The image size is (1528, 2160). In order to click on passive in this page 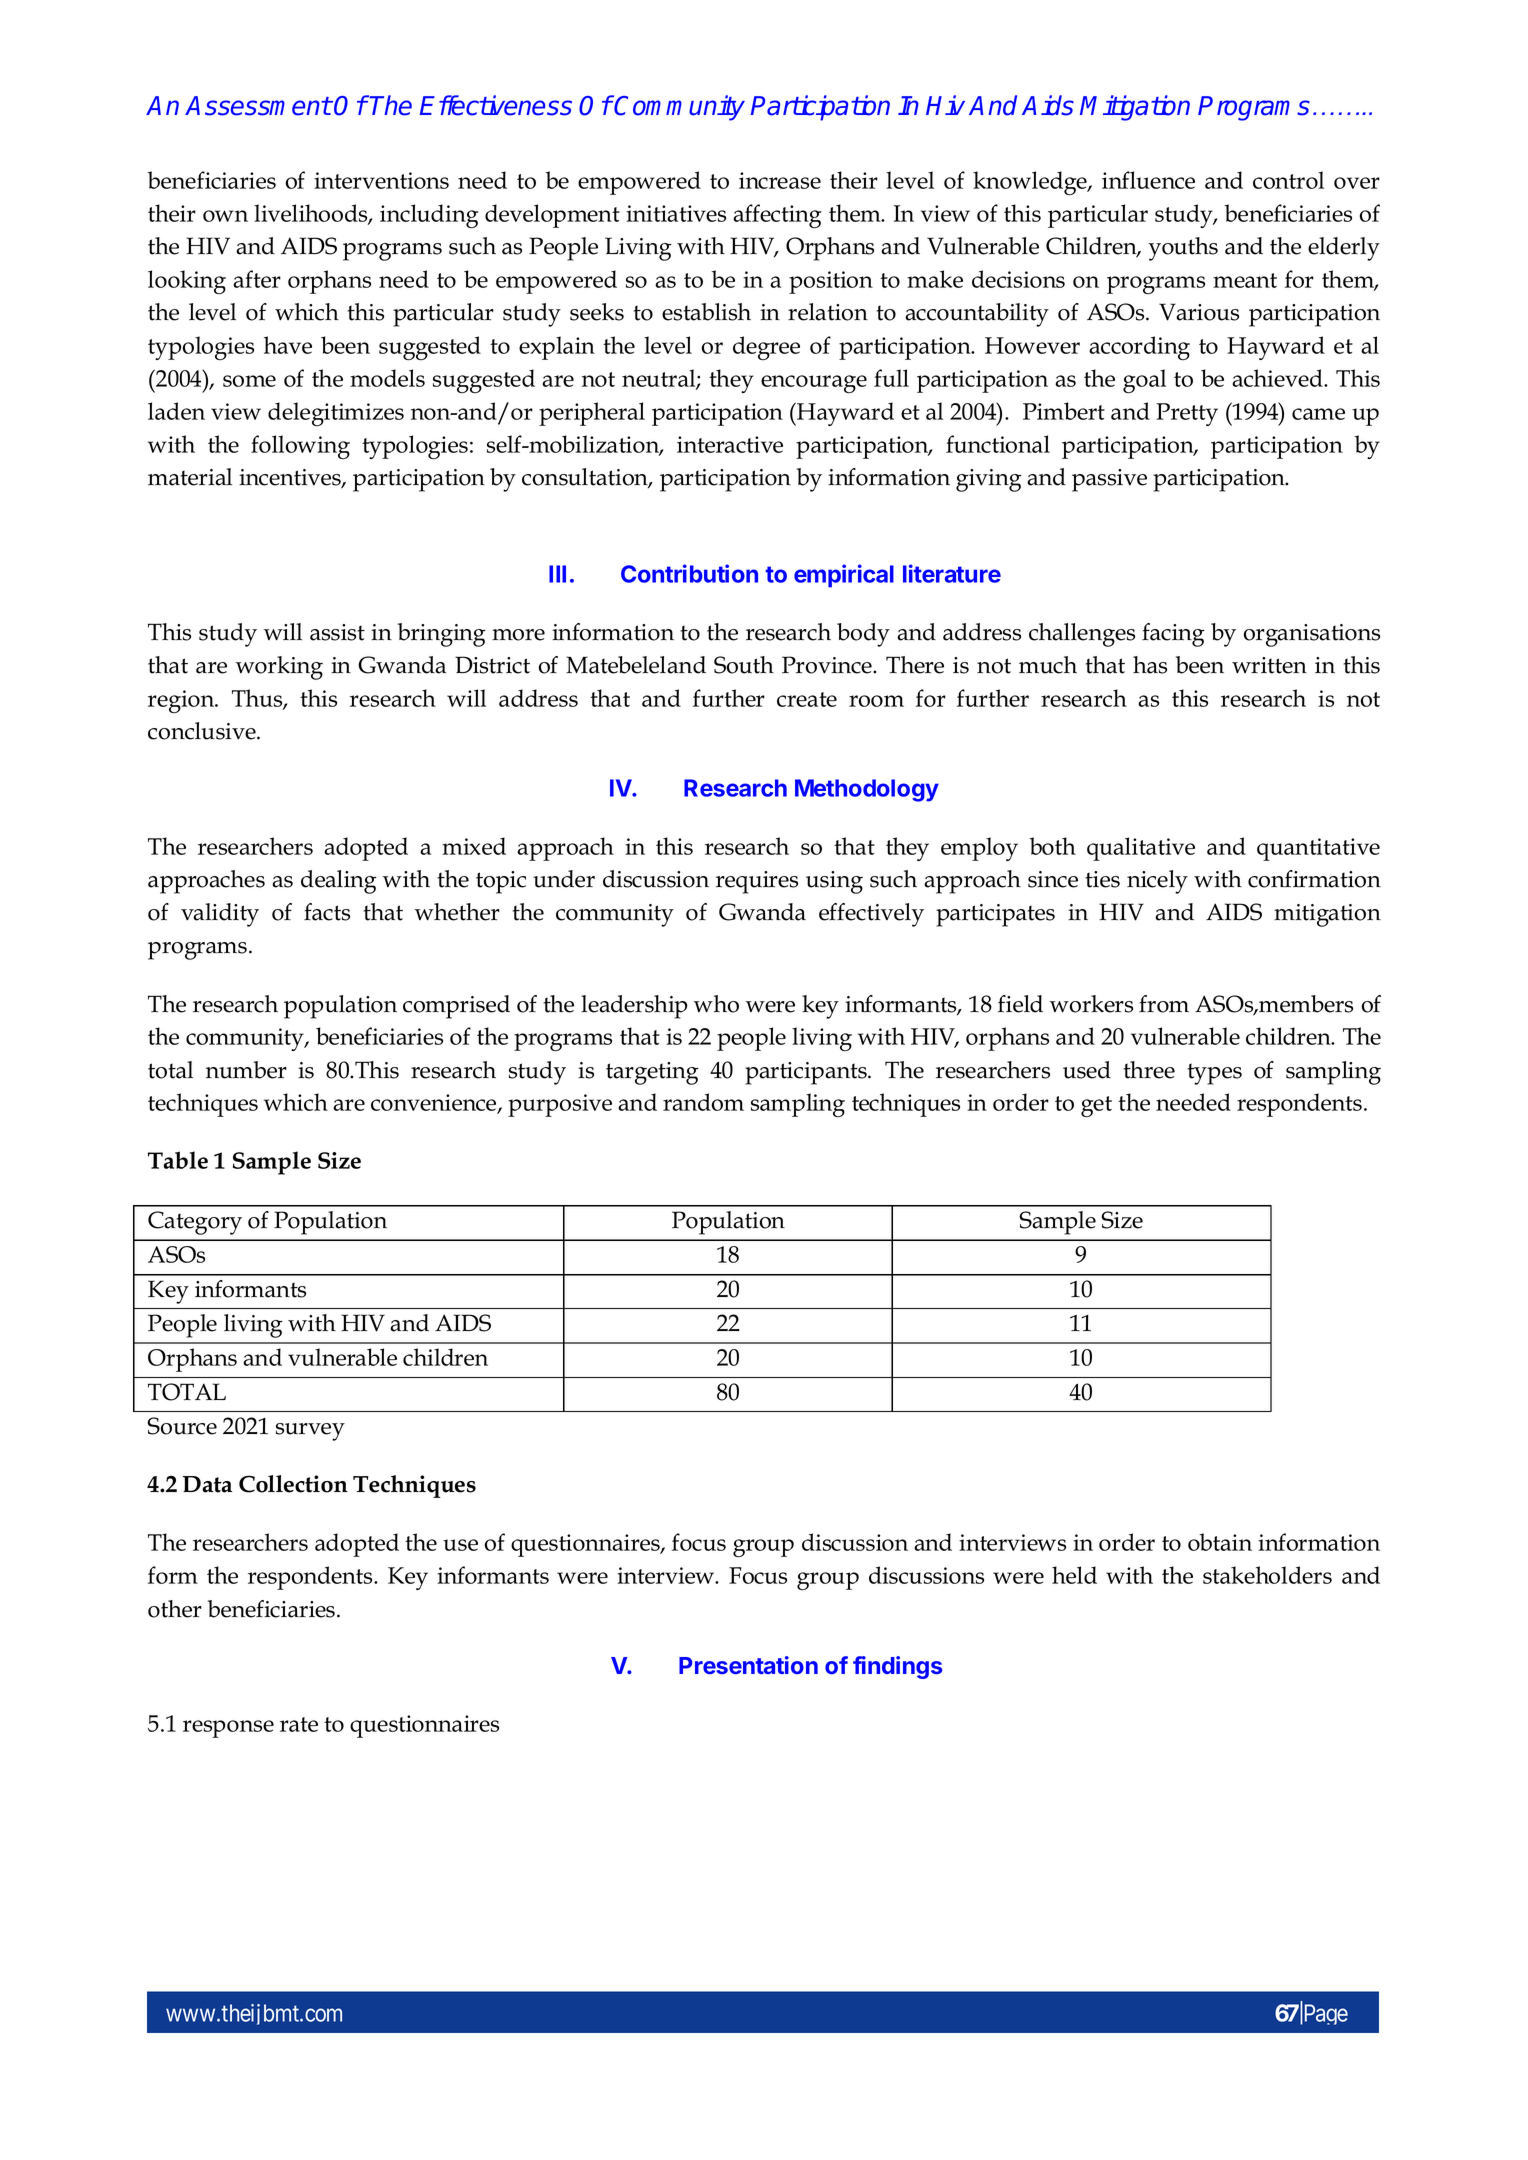, I will do `click(1109, 480)`.
